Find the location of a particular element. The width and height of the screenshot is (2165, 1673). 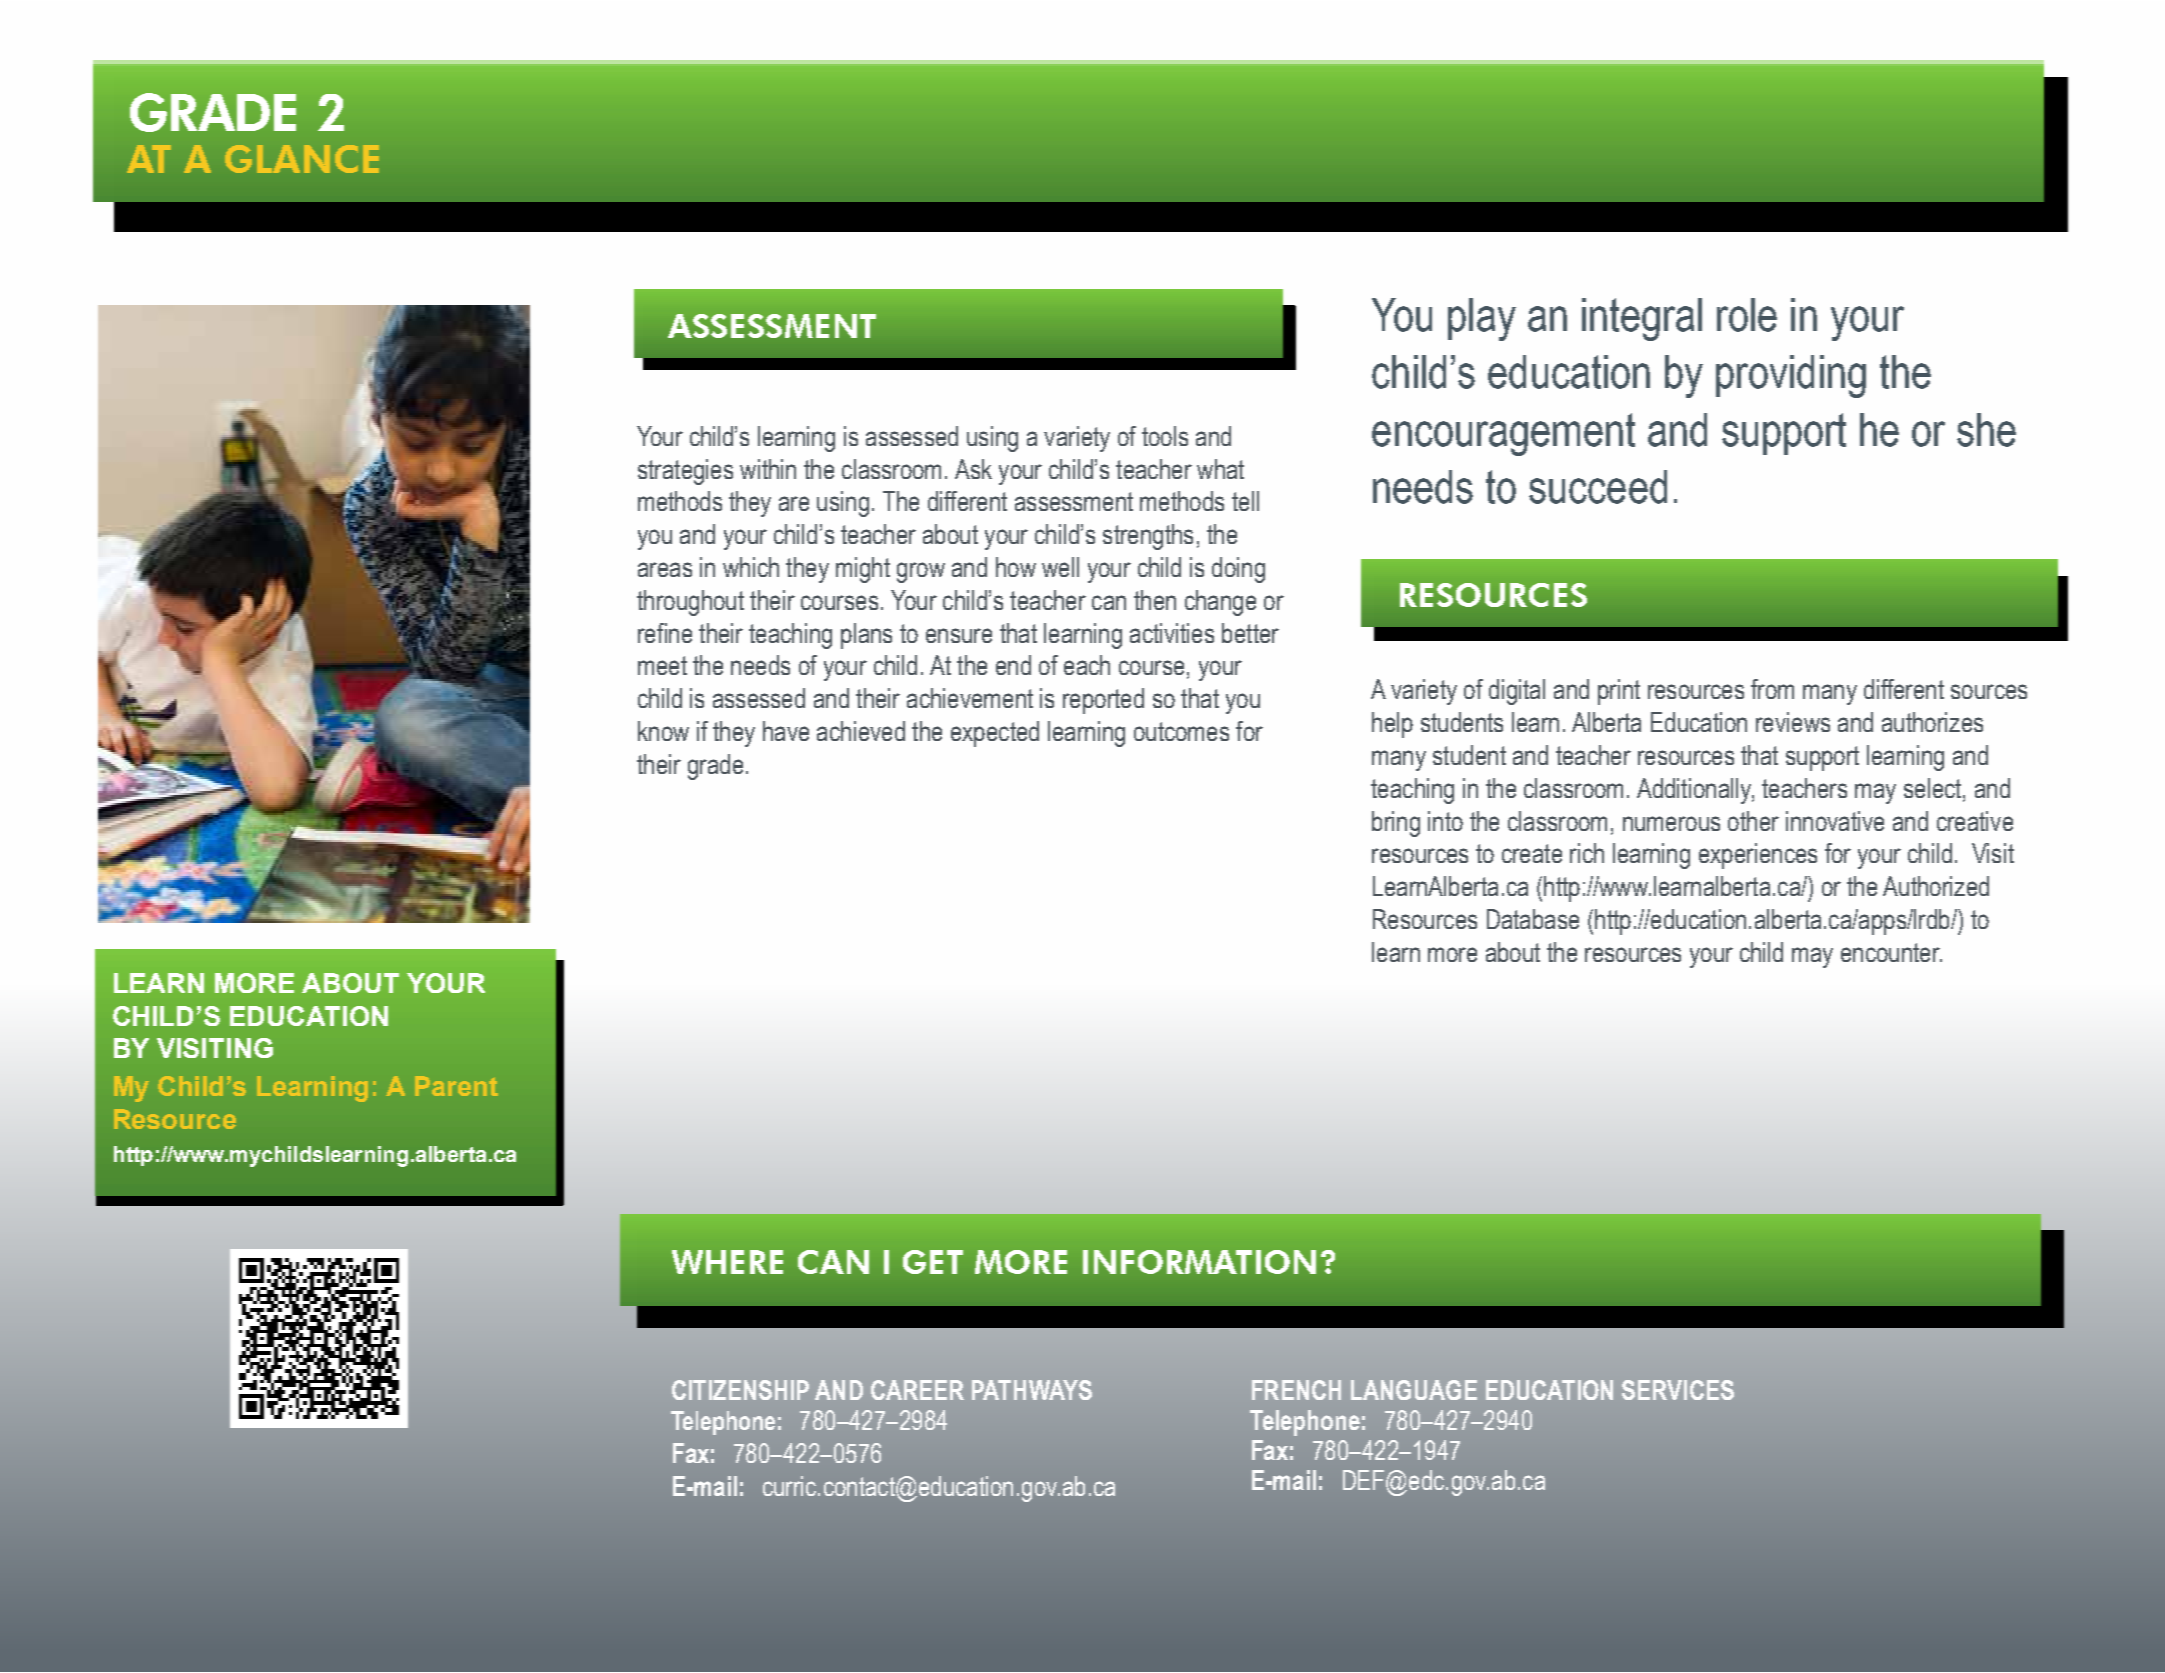

INFORMATION is located at coordinates (1199, 1262).
